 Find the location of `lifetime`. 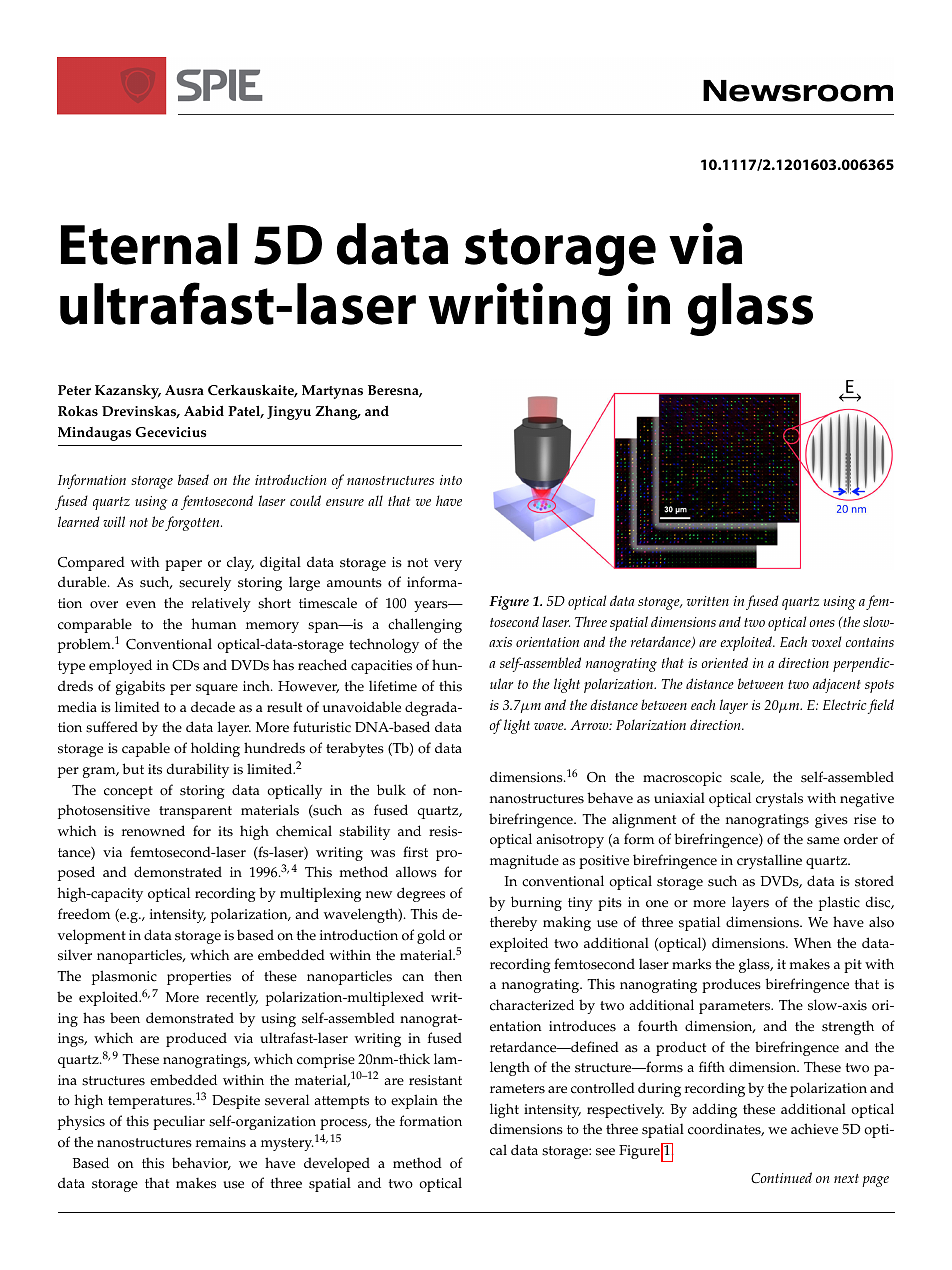

lifetime is located at coordinates (393, 686).
